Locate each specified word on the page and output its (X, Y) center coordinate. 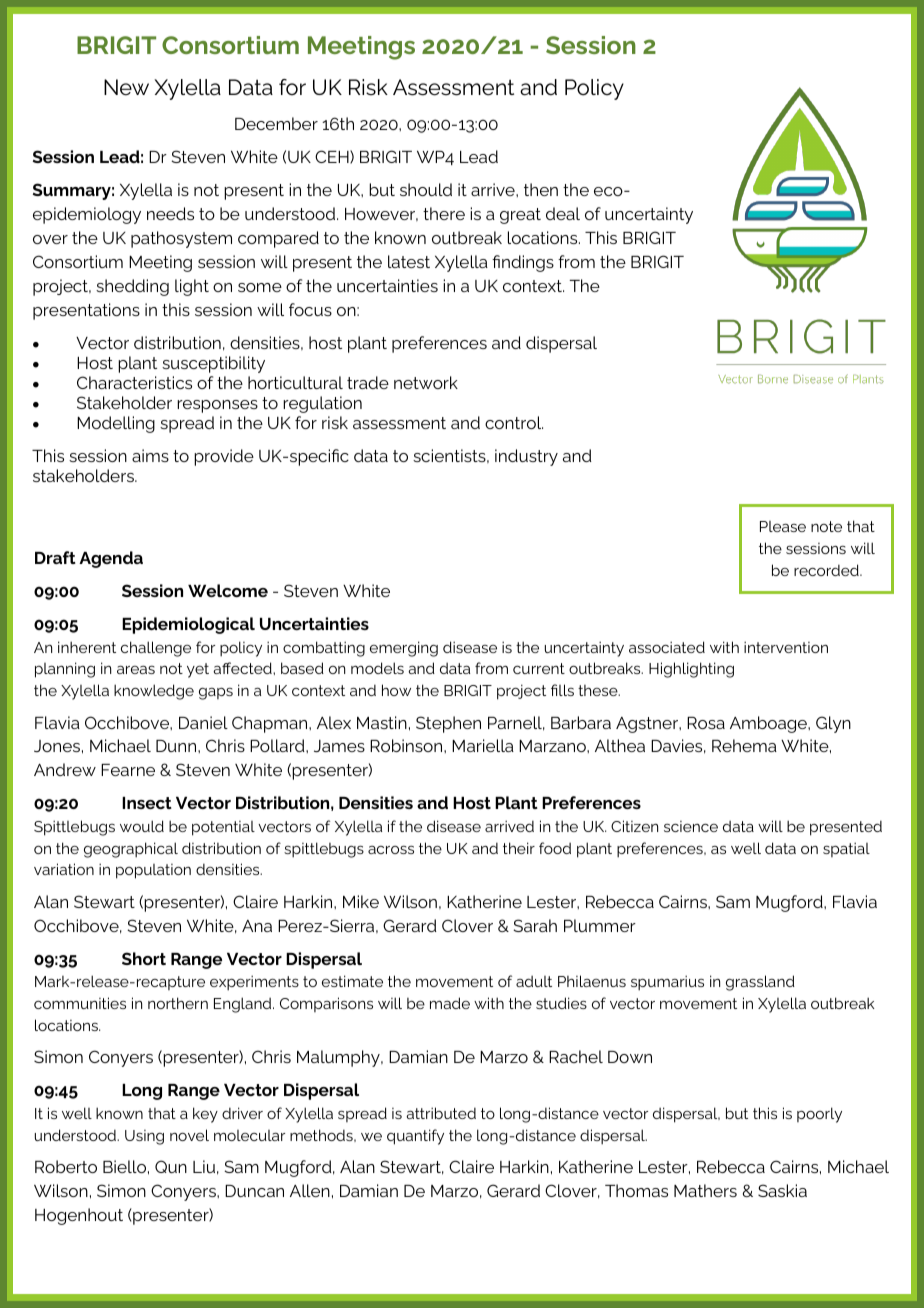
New (126, 87)
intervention (786, 647)
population (153, 871)
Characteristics (134, 382)
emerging (404, 649)
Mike (361, 901)
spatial (846, 849)
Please (783, 526)
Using (144, 1137)
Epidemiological (188, 625)
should (426, 189)
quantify (415, 1137)
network (426, 382)
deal (563, 213)
